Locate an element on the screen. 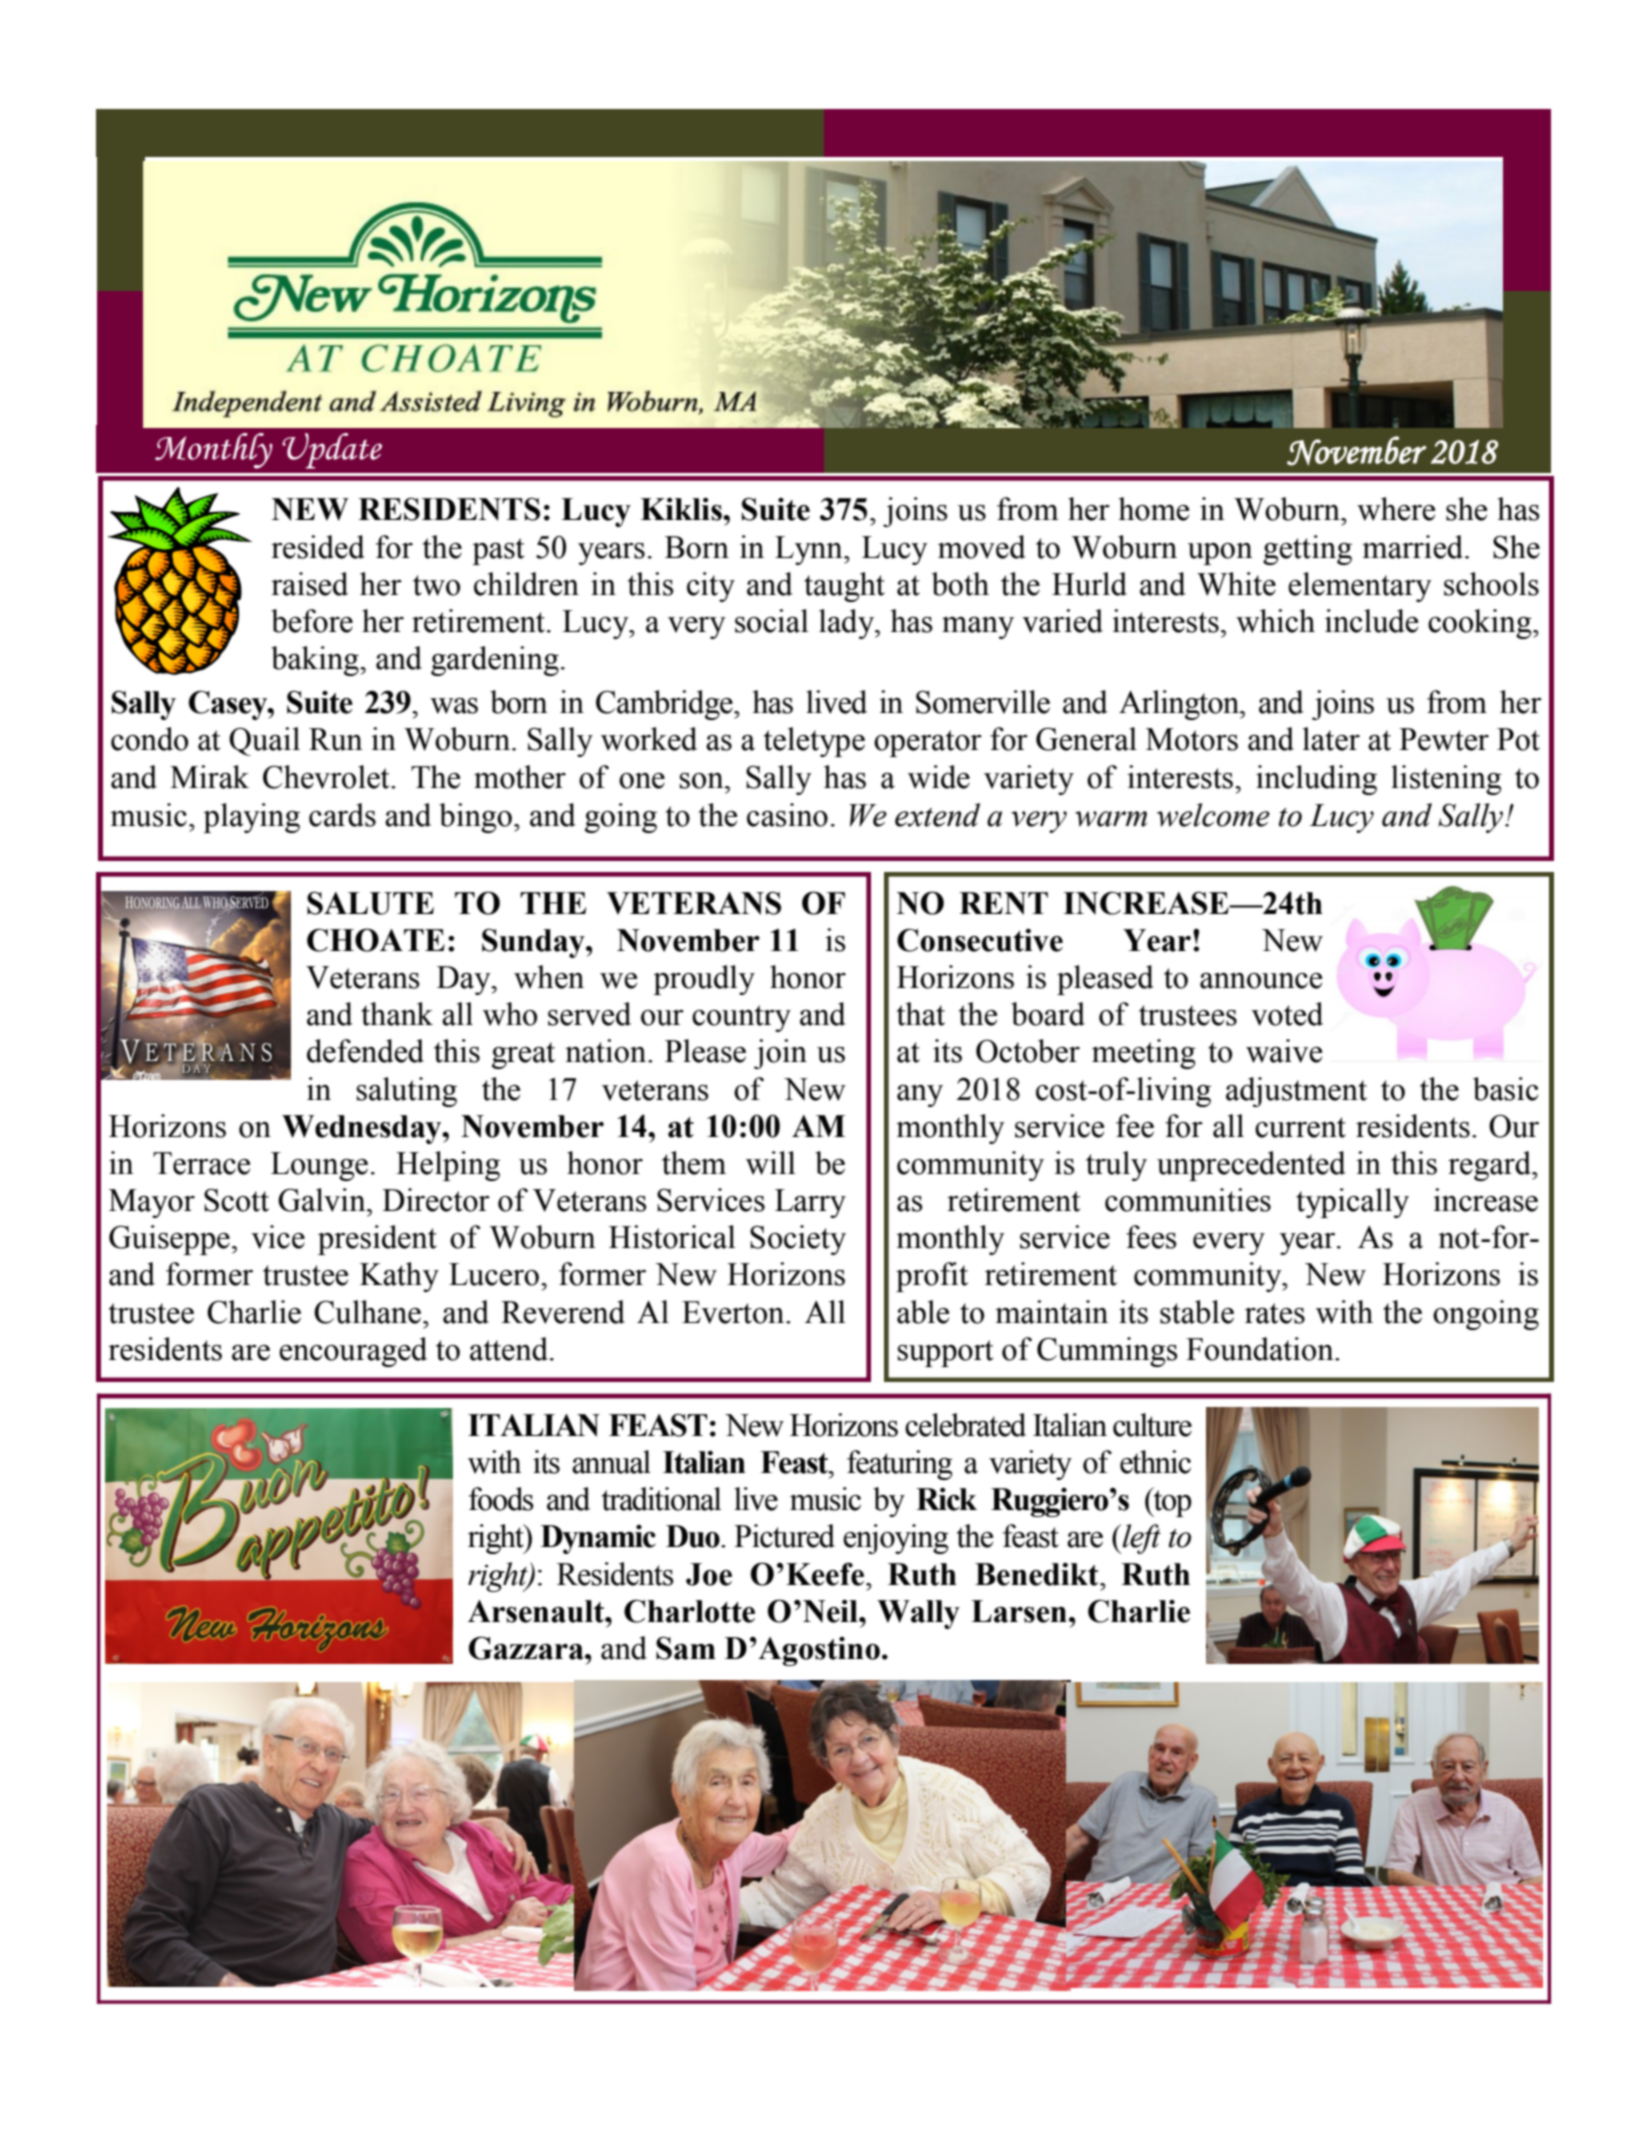  Lynn is located at coordinates (810, 550).
